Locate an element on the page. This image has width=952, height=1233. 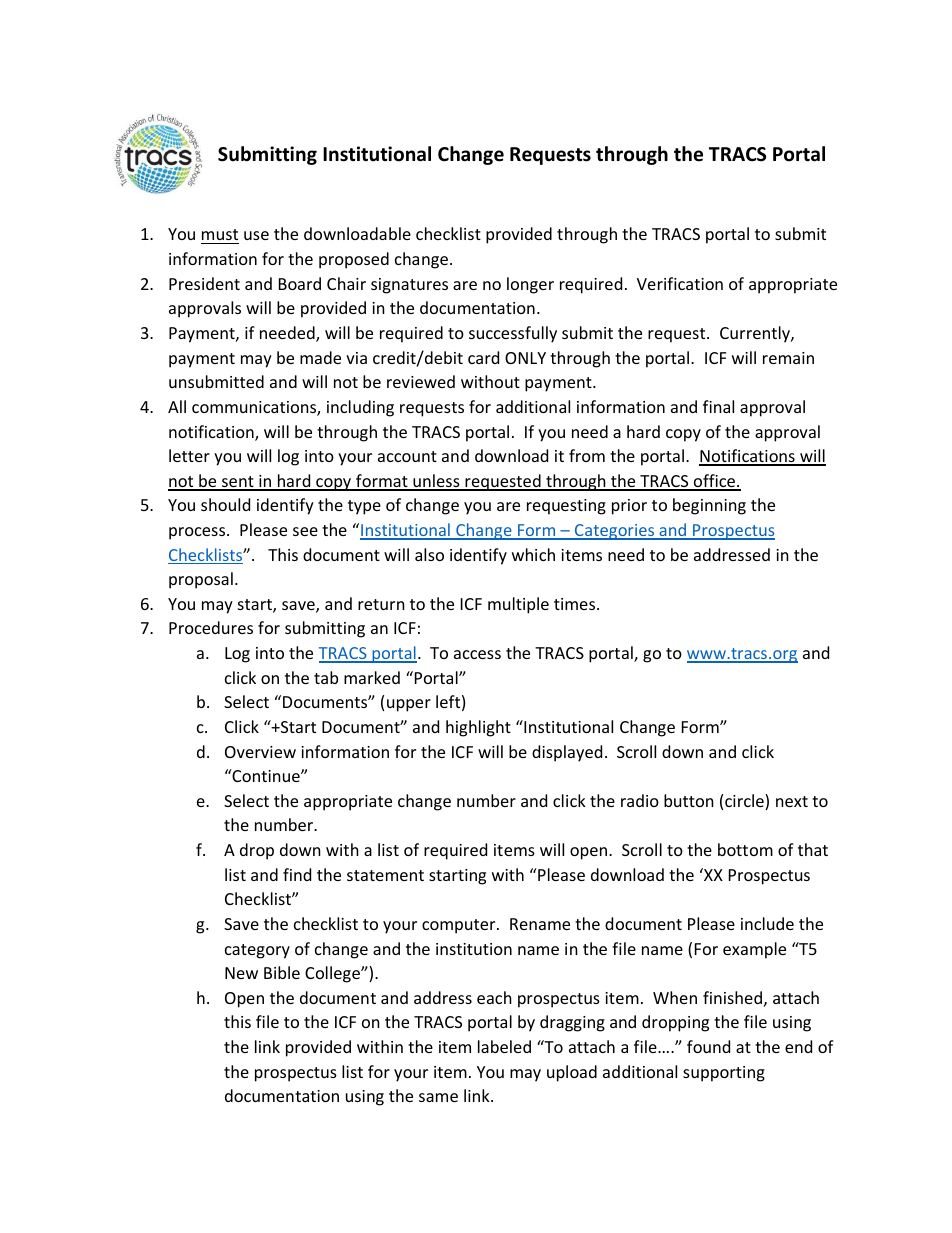
New is located at coordinates (241, 973).
